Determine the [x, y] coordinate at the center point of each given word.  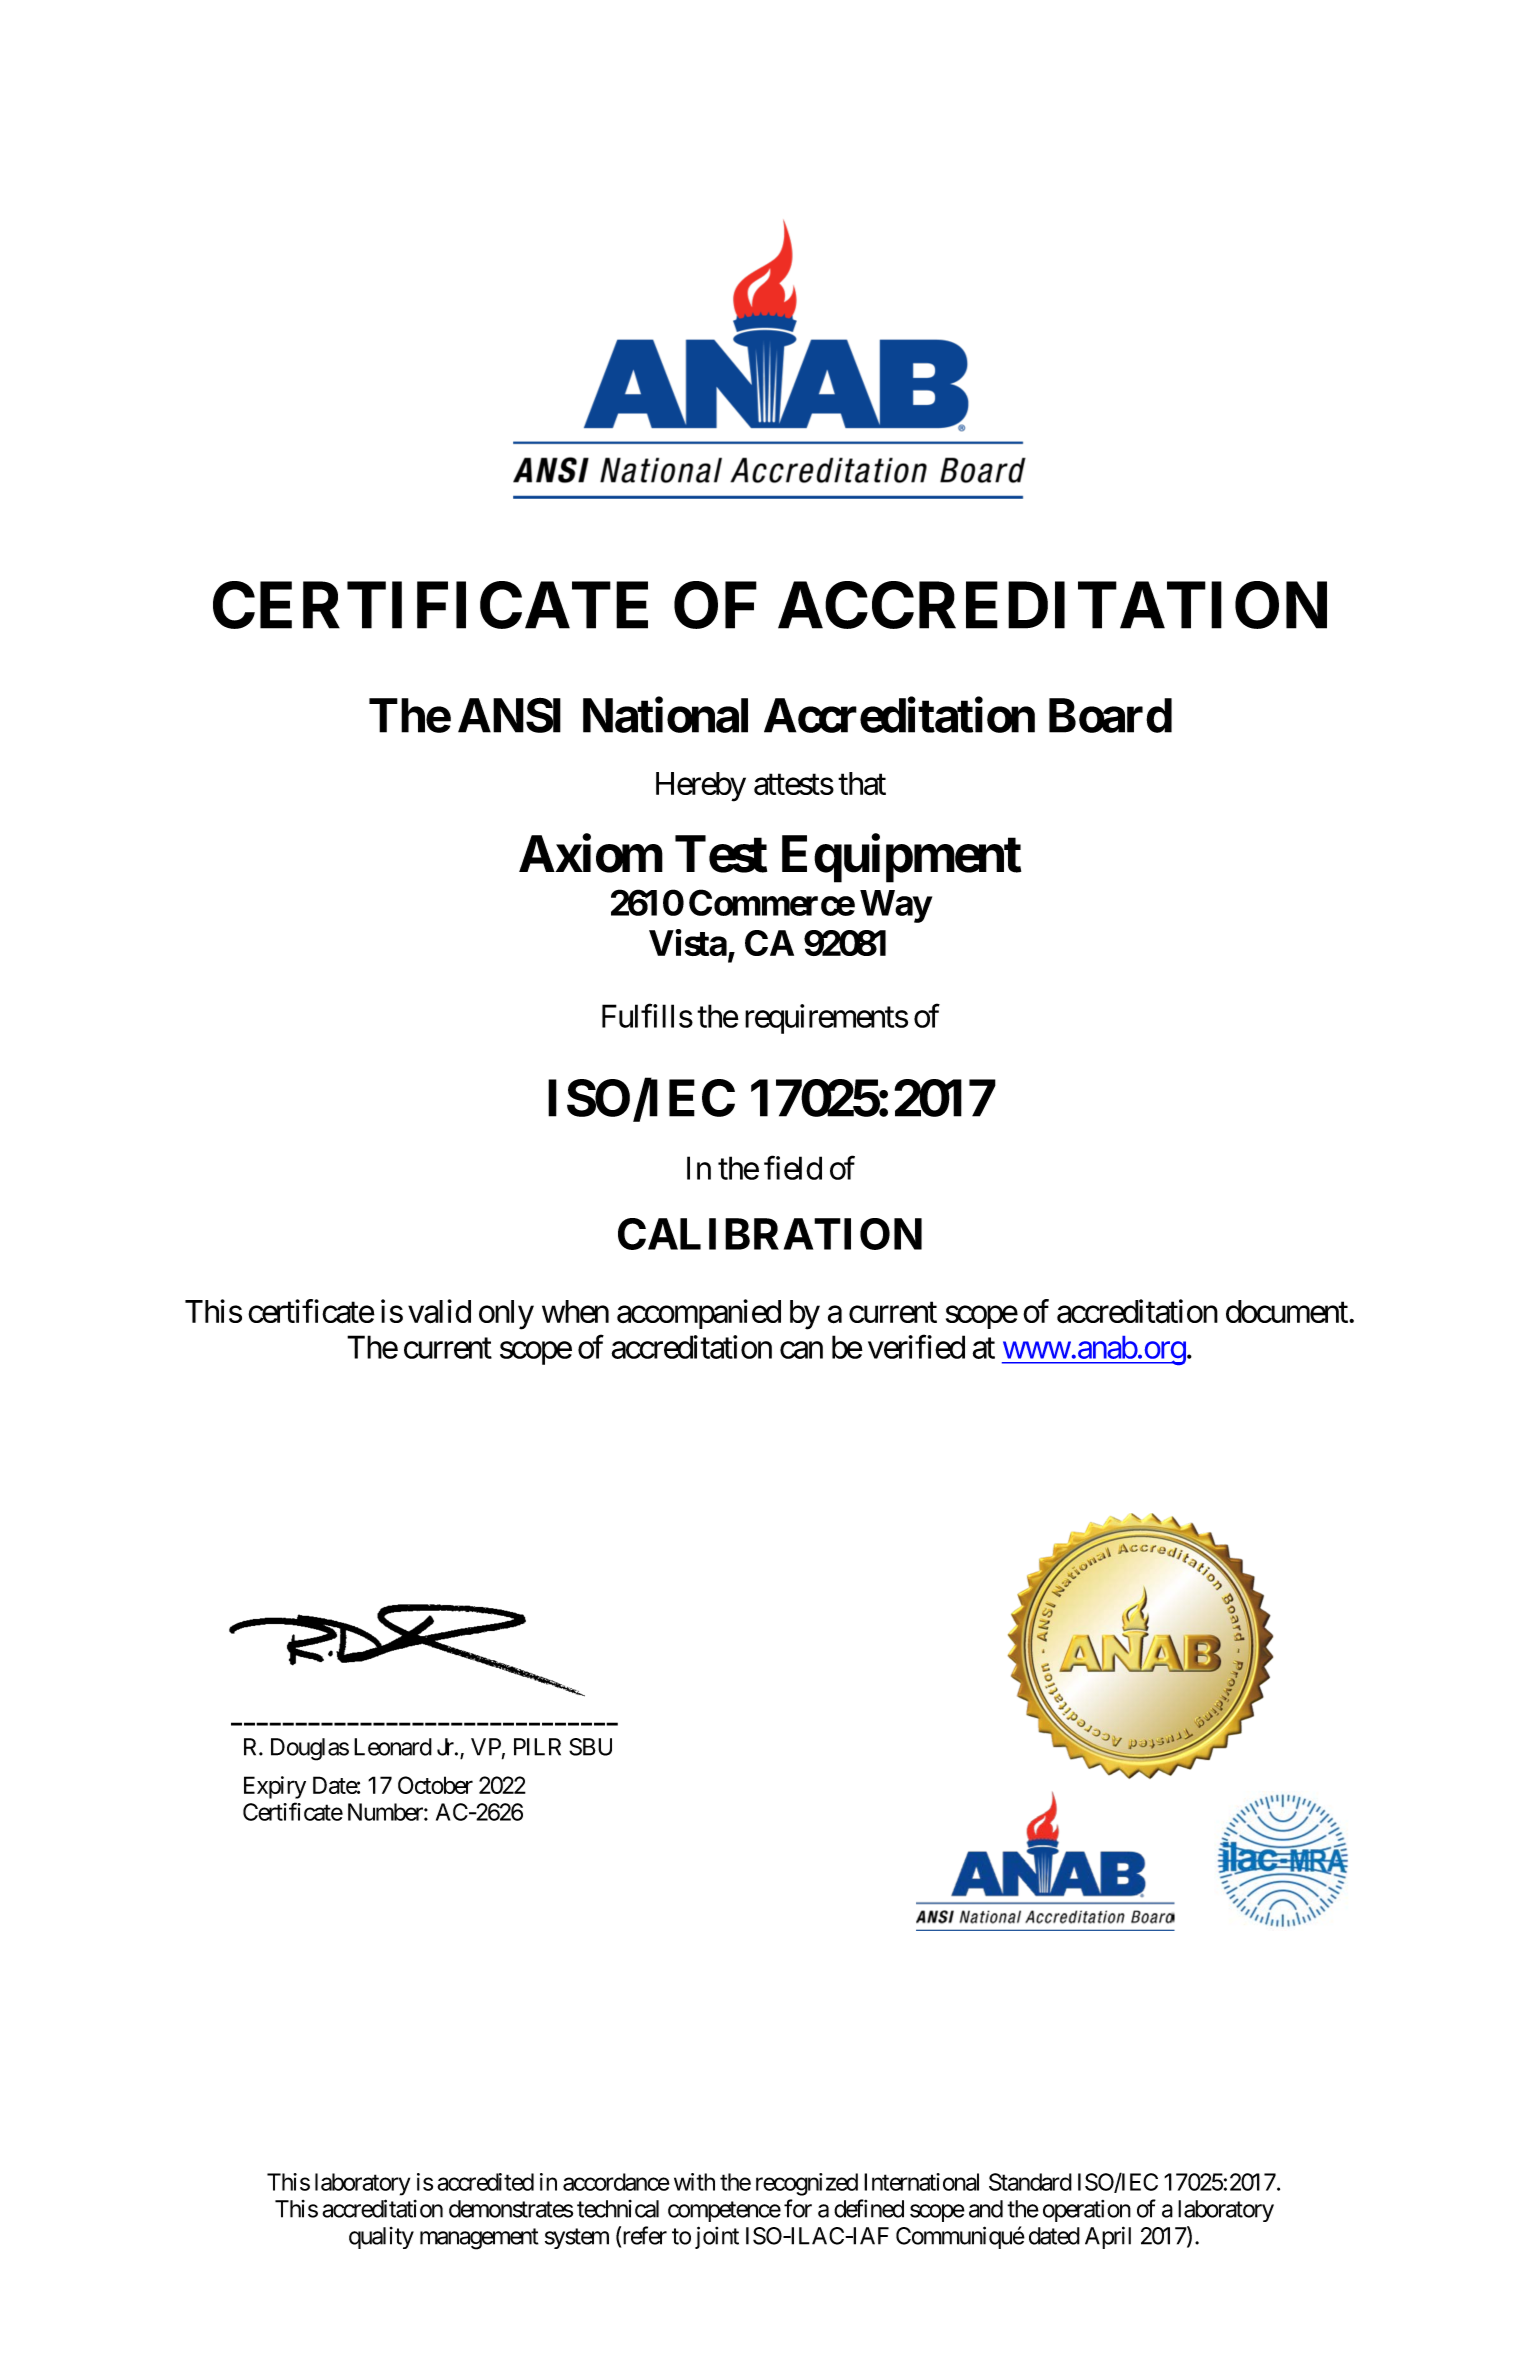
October [435, 1785]
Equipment [901, 859]
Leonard [393, 1747]
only [506, 1315]
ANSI [509, 715]
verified [916, 1347]
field [793, 1168]
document [1288, 1311]
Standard [1030, 2182]
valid [439, 1311]
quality [381, 2238]
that [862, 783]
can [801, 1350]
